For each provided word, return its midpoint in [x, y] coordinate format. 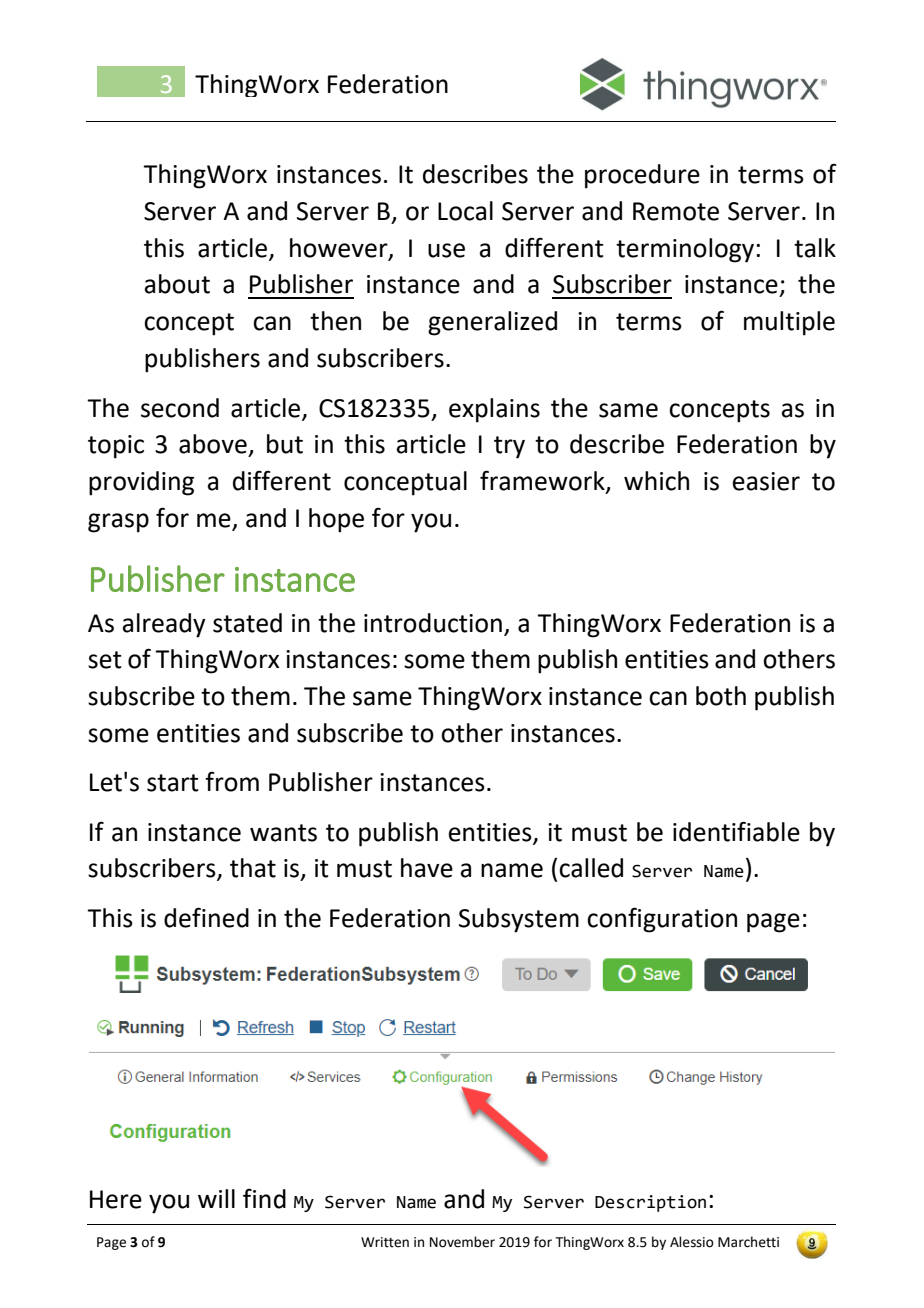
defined [206, 917]
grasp [118, 523]
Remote [676, 211]
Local [465, 211]
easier [766, 481]
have [427, 868]
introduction [433, 623]
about [177, 284]
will [216, 1198]
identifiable [736, 831]
